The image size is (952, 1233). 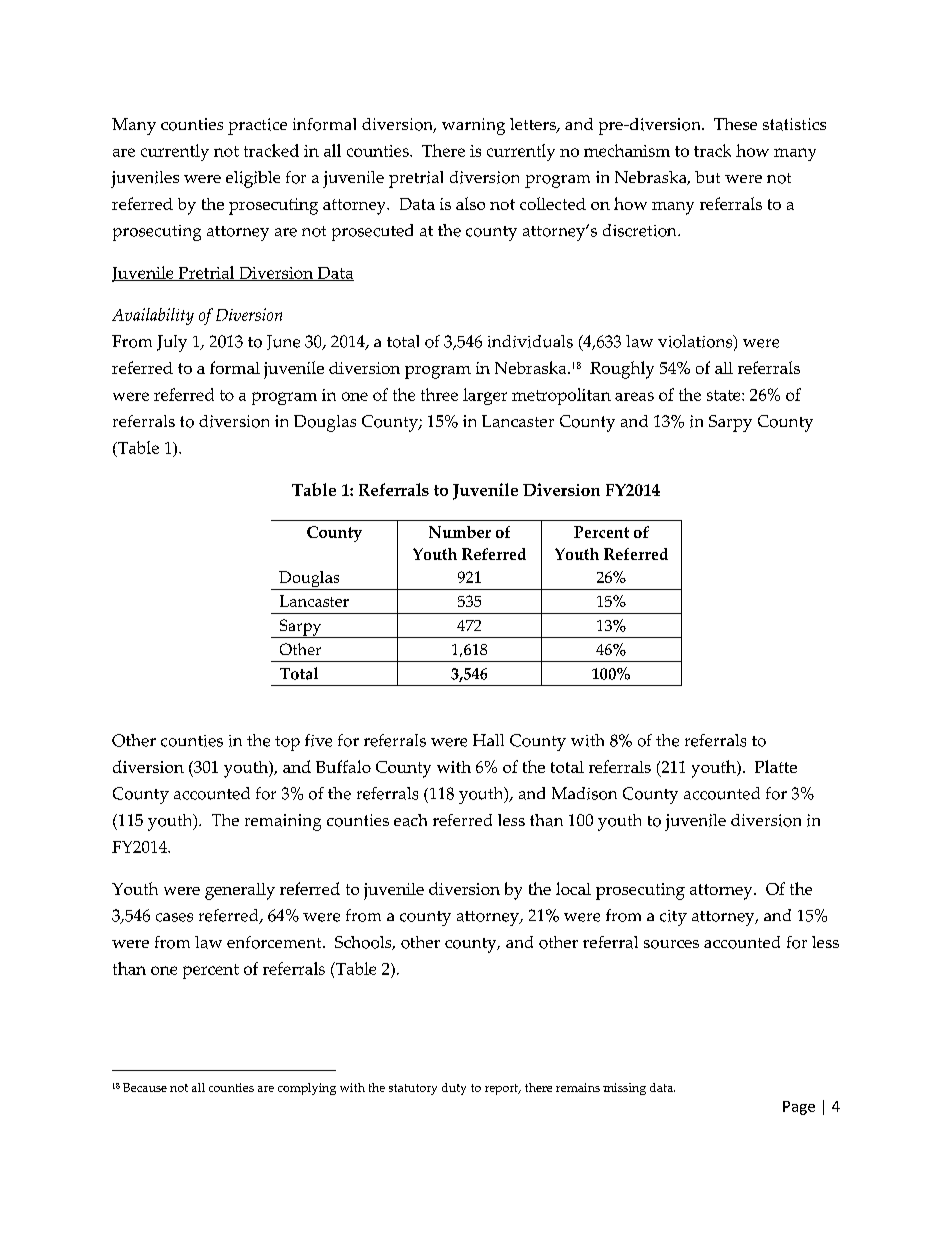 I want to click on Page, so click(x=799, y=1108).
